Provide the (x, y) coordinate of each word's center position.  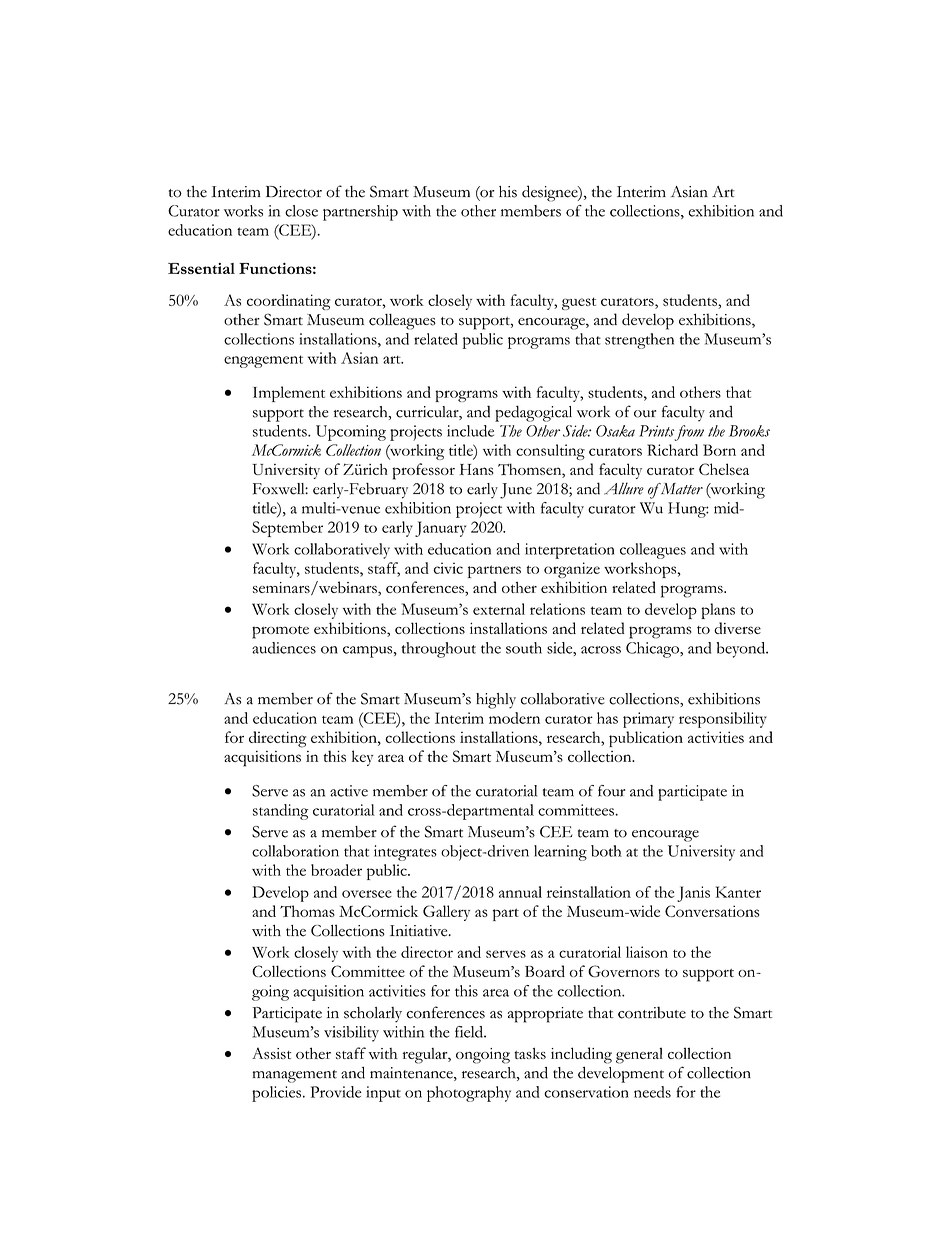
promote (280, 632)
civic (448, 568)
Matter (680, 489)
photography (469, 1094)
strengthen (639, 341)
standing (280, 812)
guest (579, 303)
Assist (271, 1053)
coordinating (288, 302)
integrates (405, 853)
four (611, 791)
